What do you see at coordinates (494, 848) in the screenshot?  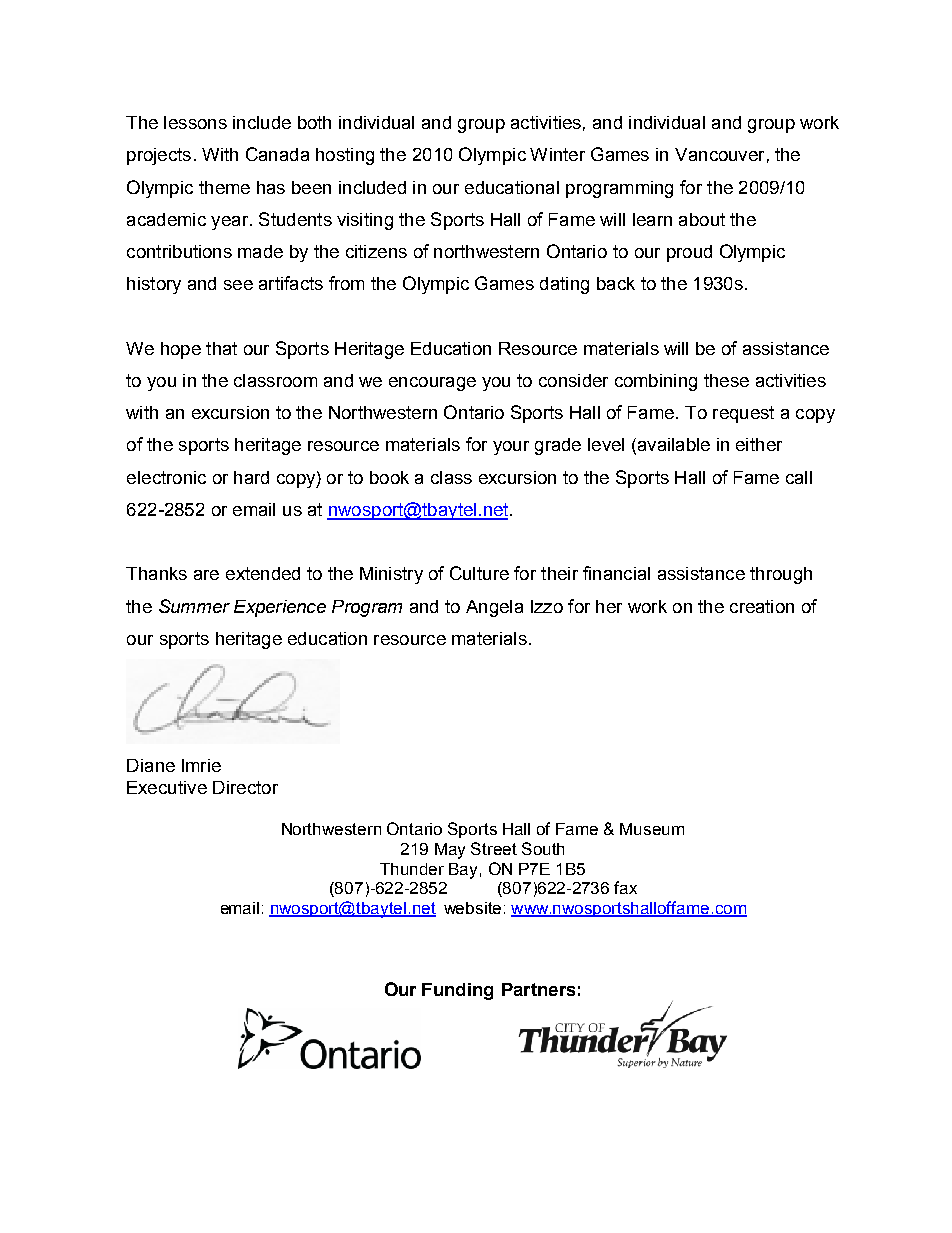 I see `Street` at bounding box center [494, 848].
